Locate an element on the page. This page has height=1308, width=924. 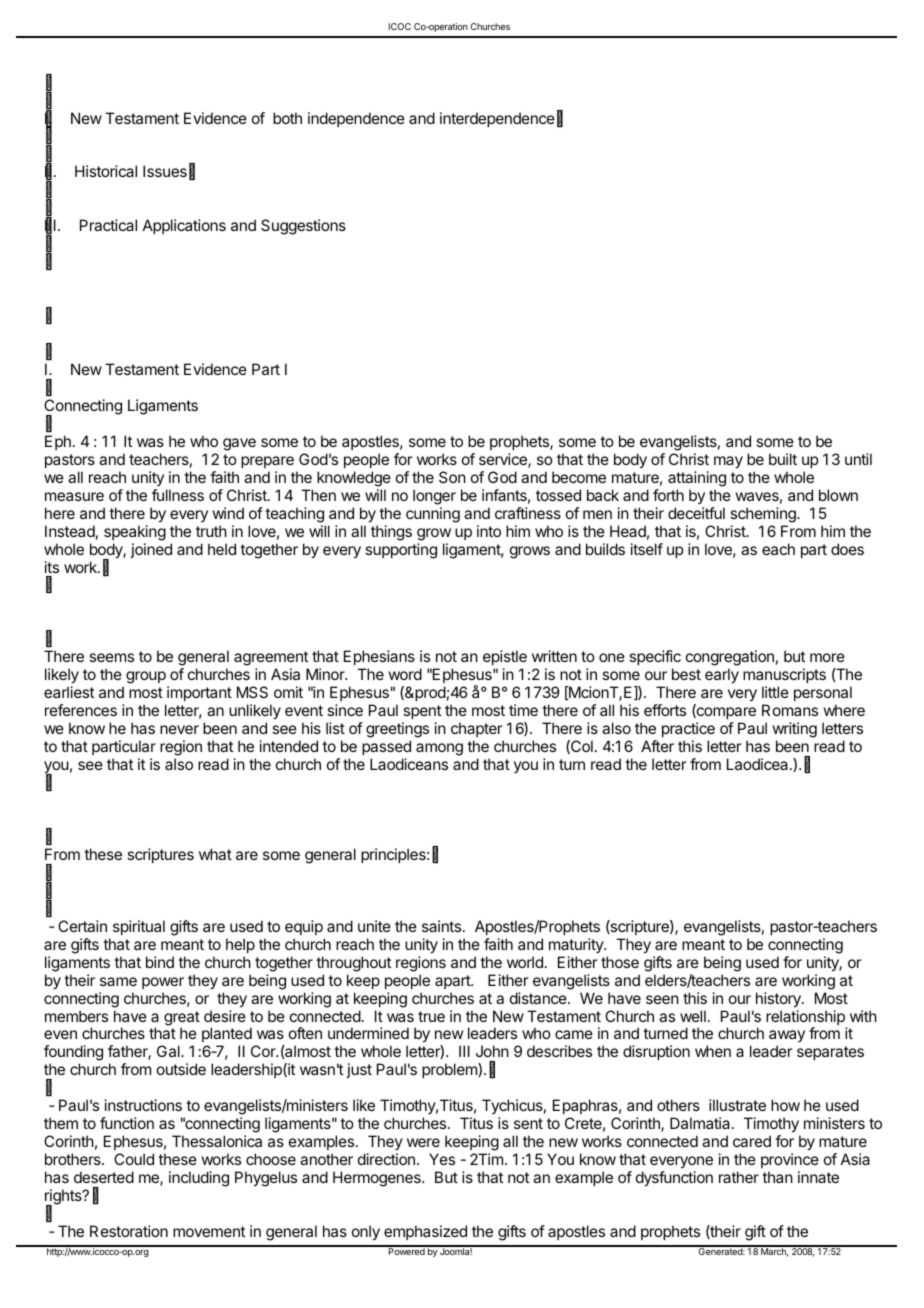
service is located at coordinates (504, 460).
